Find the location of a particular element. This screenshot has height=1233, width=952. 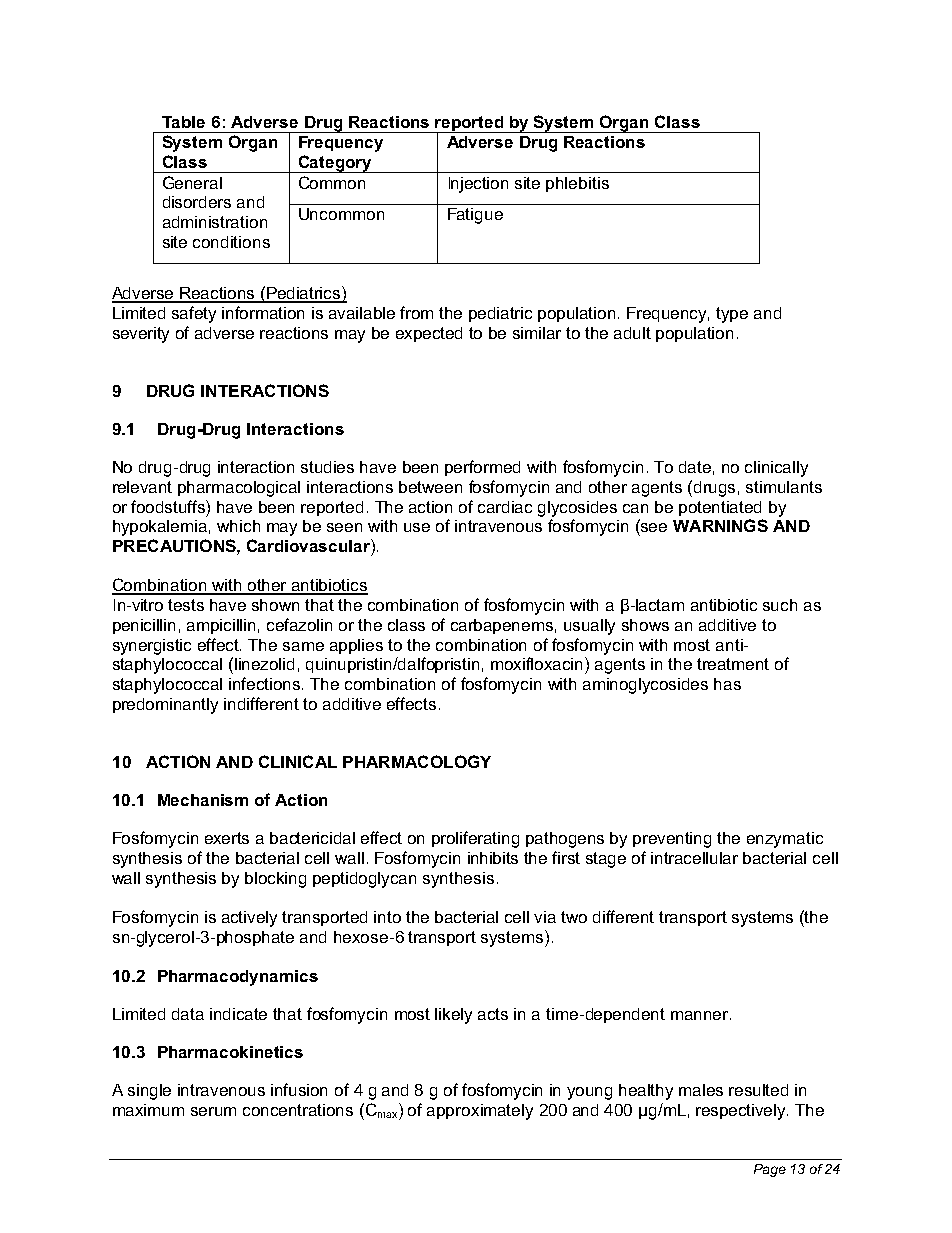

serum is located at coordinates (213, 1111).
